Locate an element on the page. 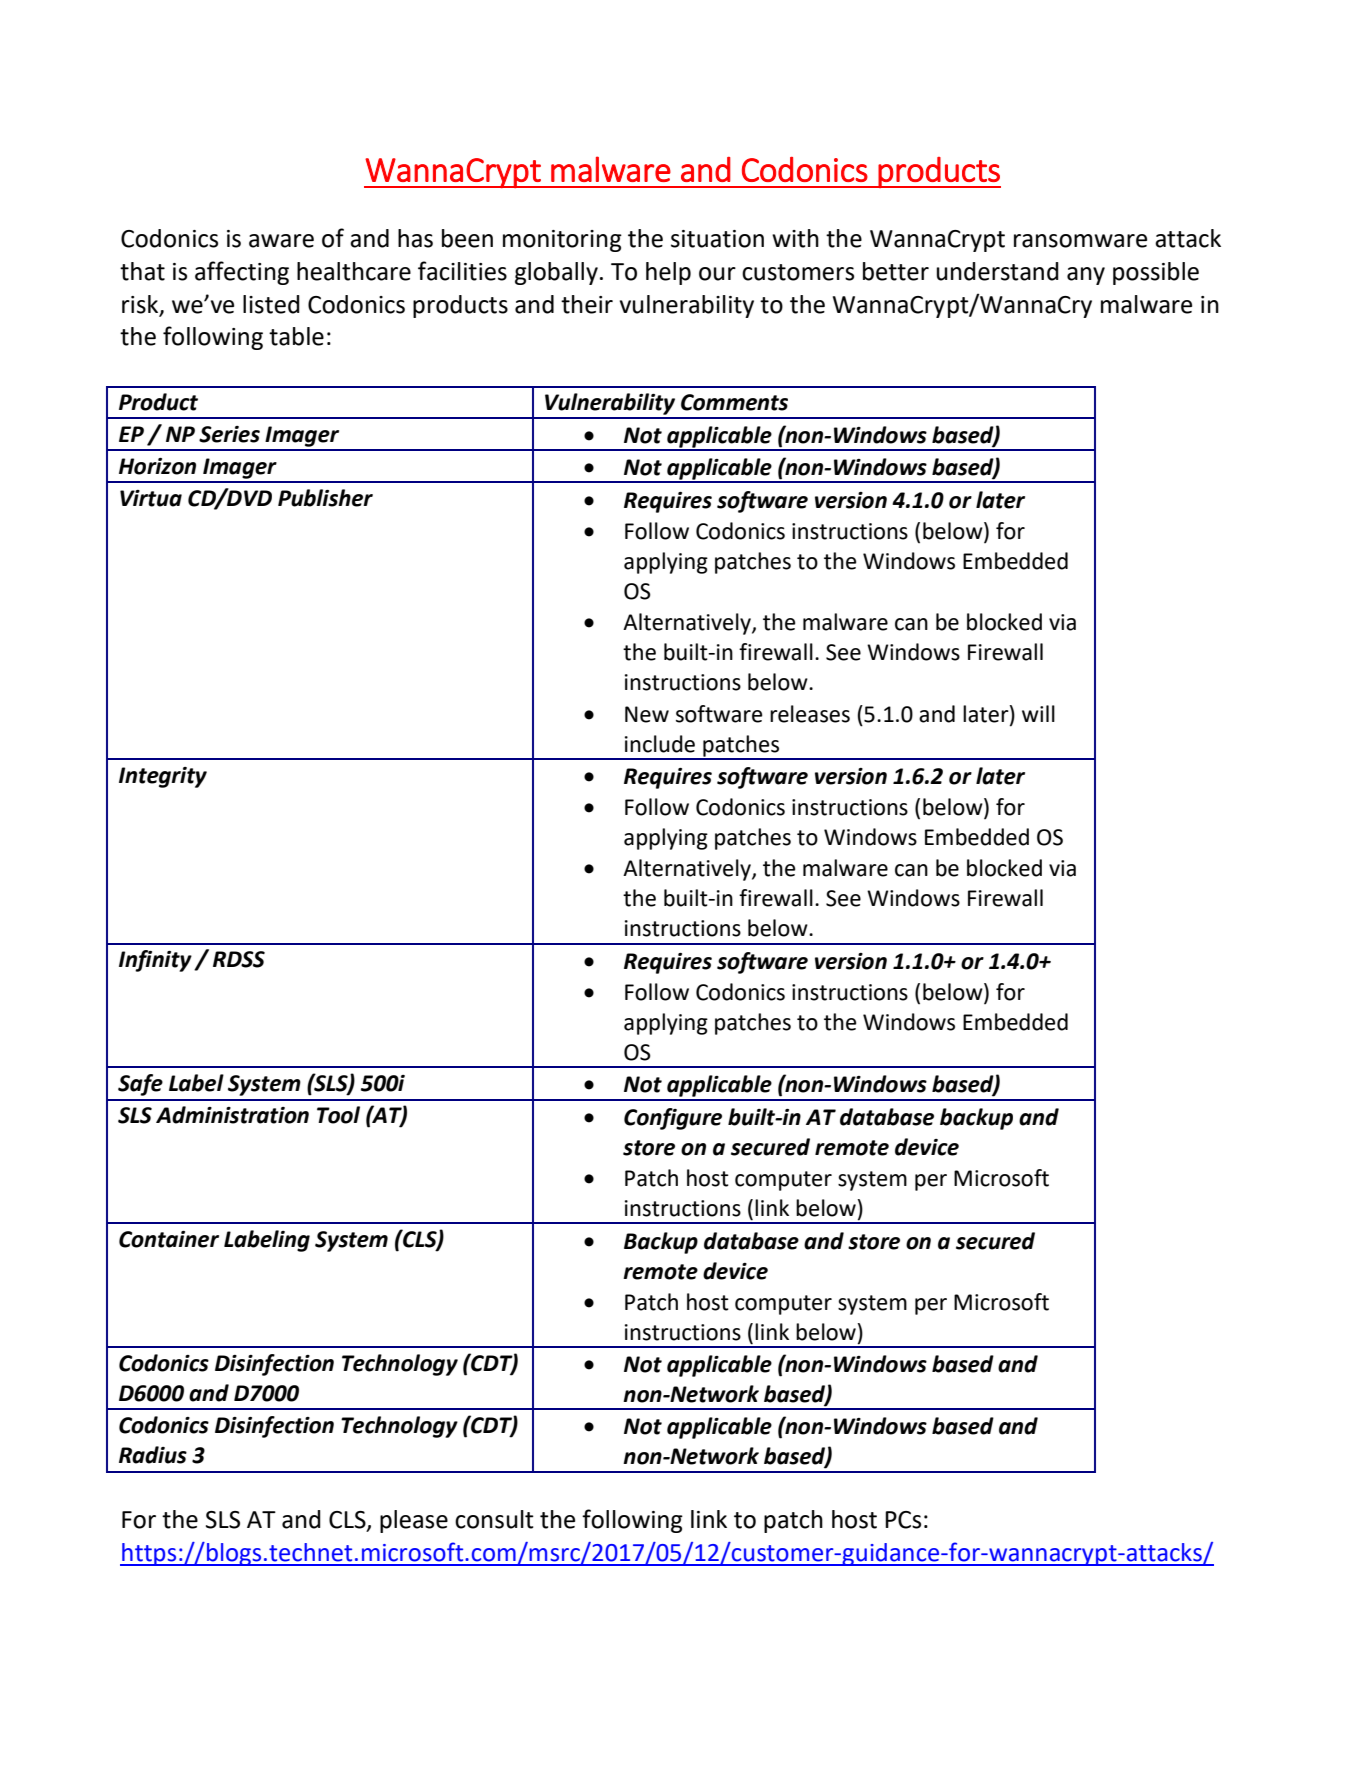 The image size is (1366, 1768). Administration is located at coordinates (232, 1115).
